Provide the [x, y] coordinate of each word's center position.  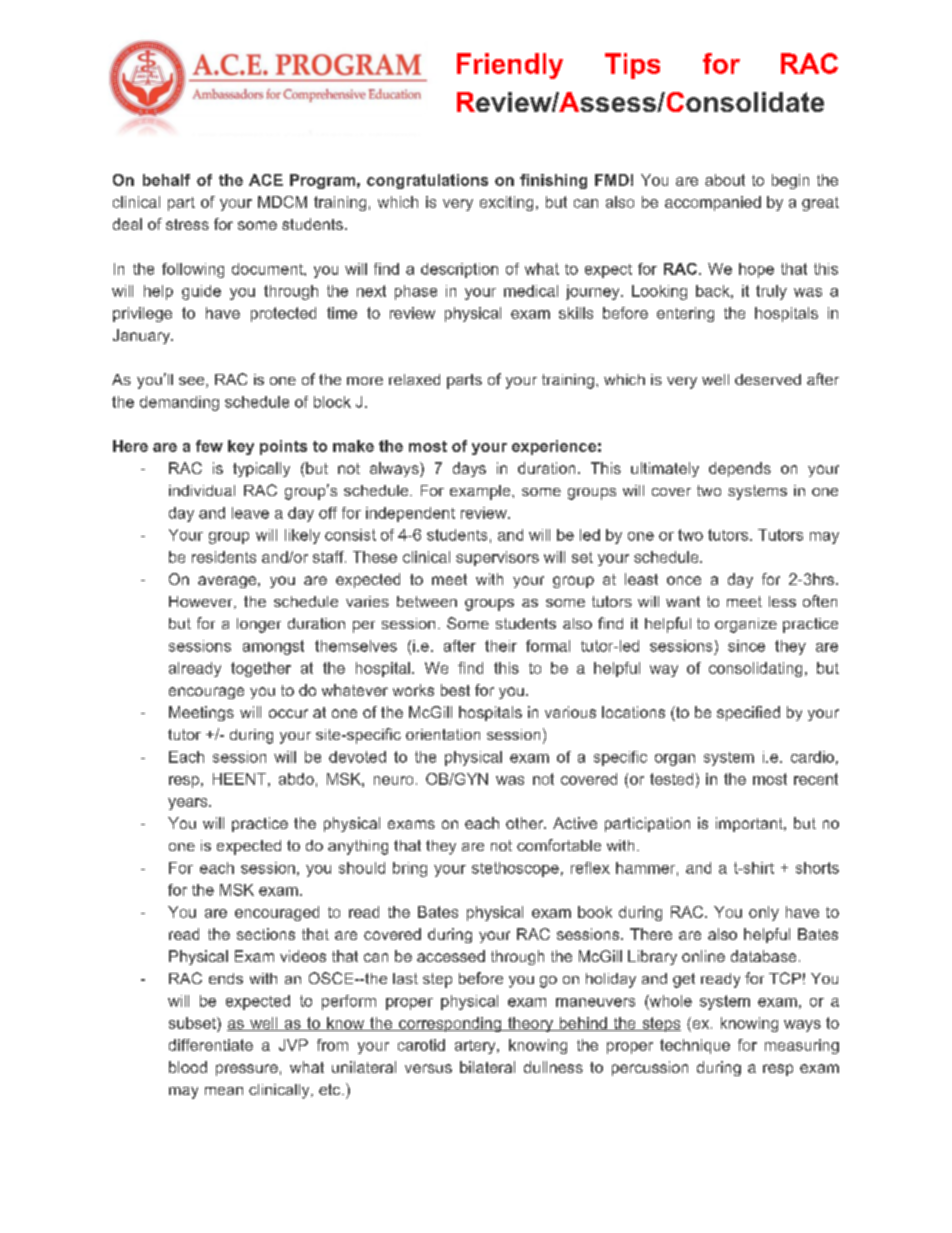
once [684, 580]
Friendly [510, 66]
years [189, 804]
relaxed [414, 379]
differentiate [211, 1045]
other [526, 823]
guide [201, 292]
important [750, 824]
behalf [166, 180]
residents [224, 557]
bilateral [487, 1067]
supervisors [497, 558]
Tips [632, 66]
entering [685, 314]
